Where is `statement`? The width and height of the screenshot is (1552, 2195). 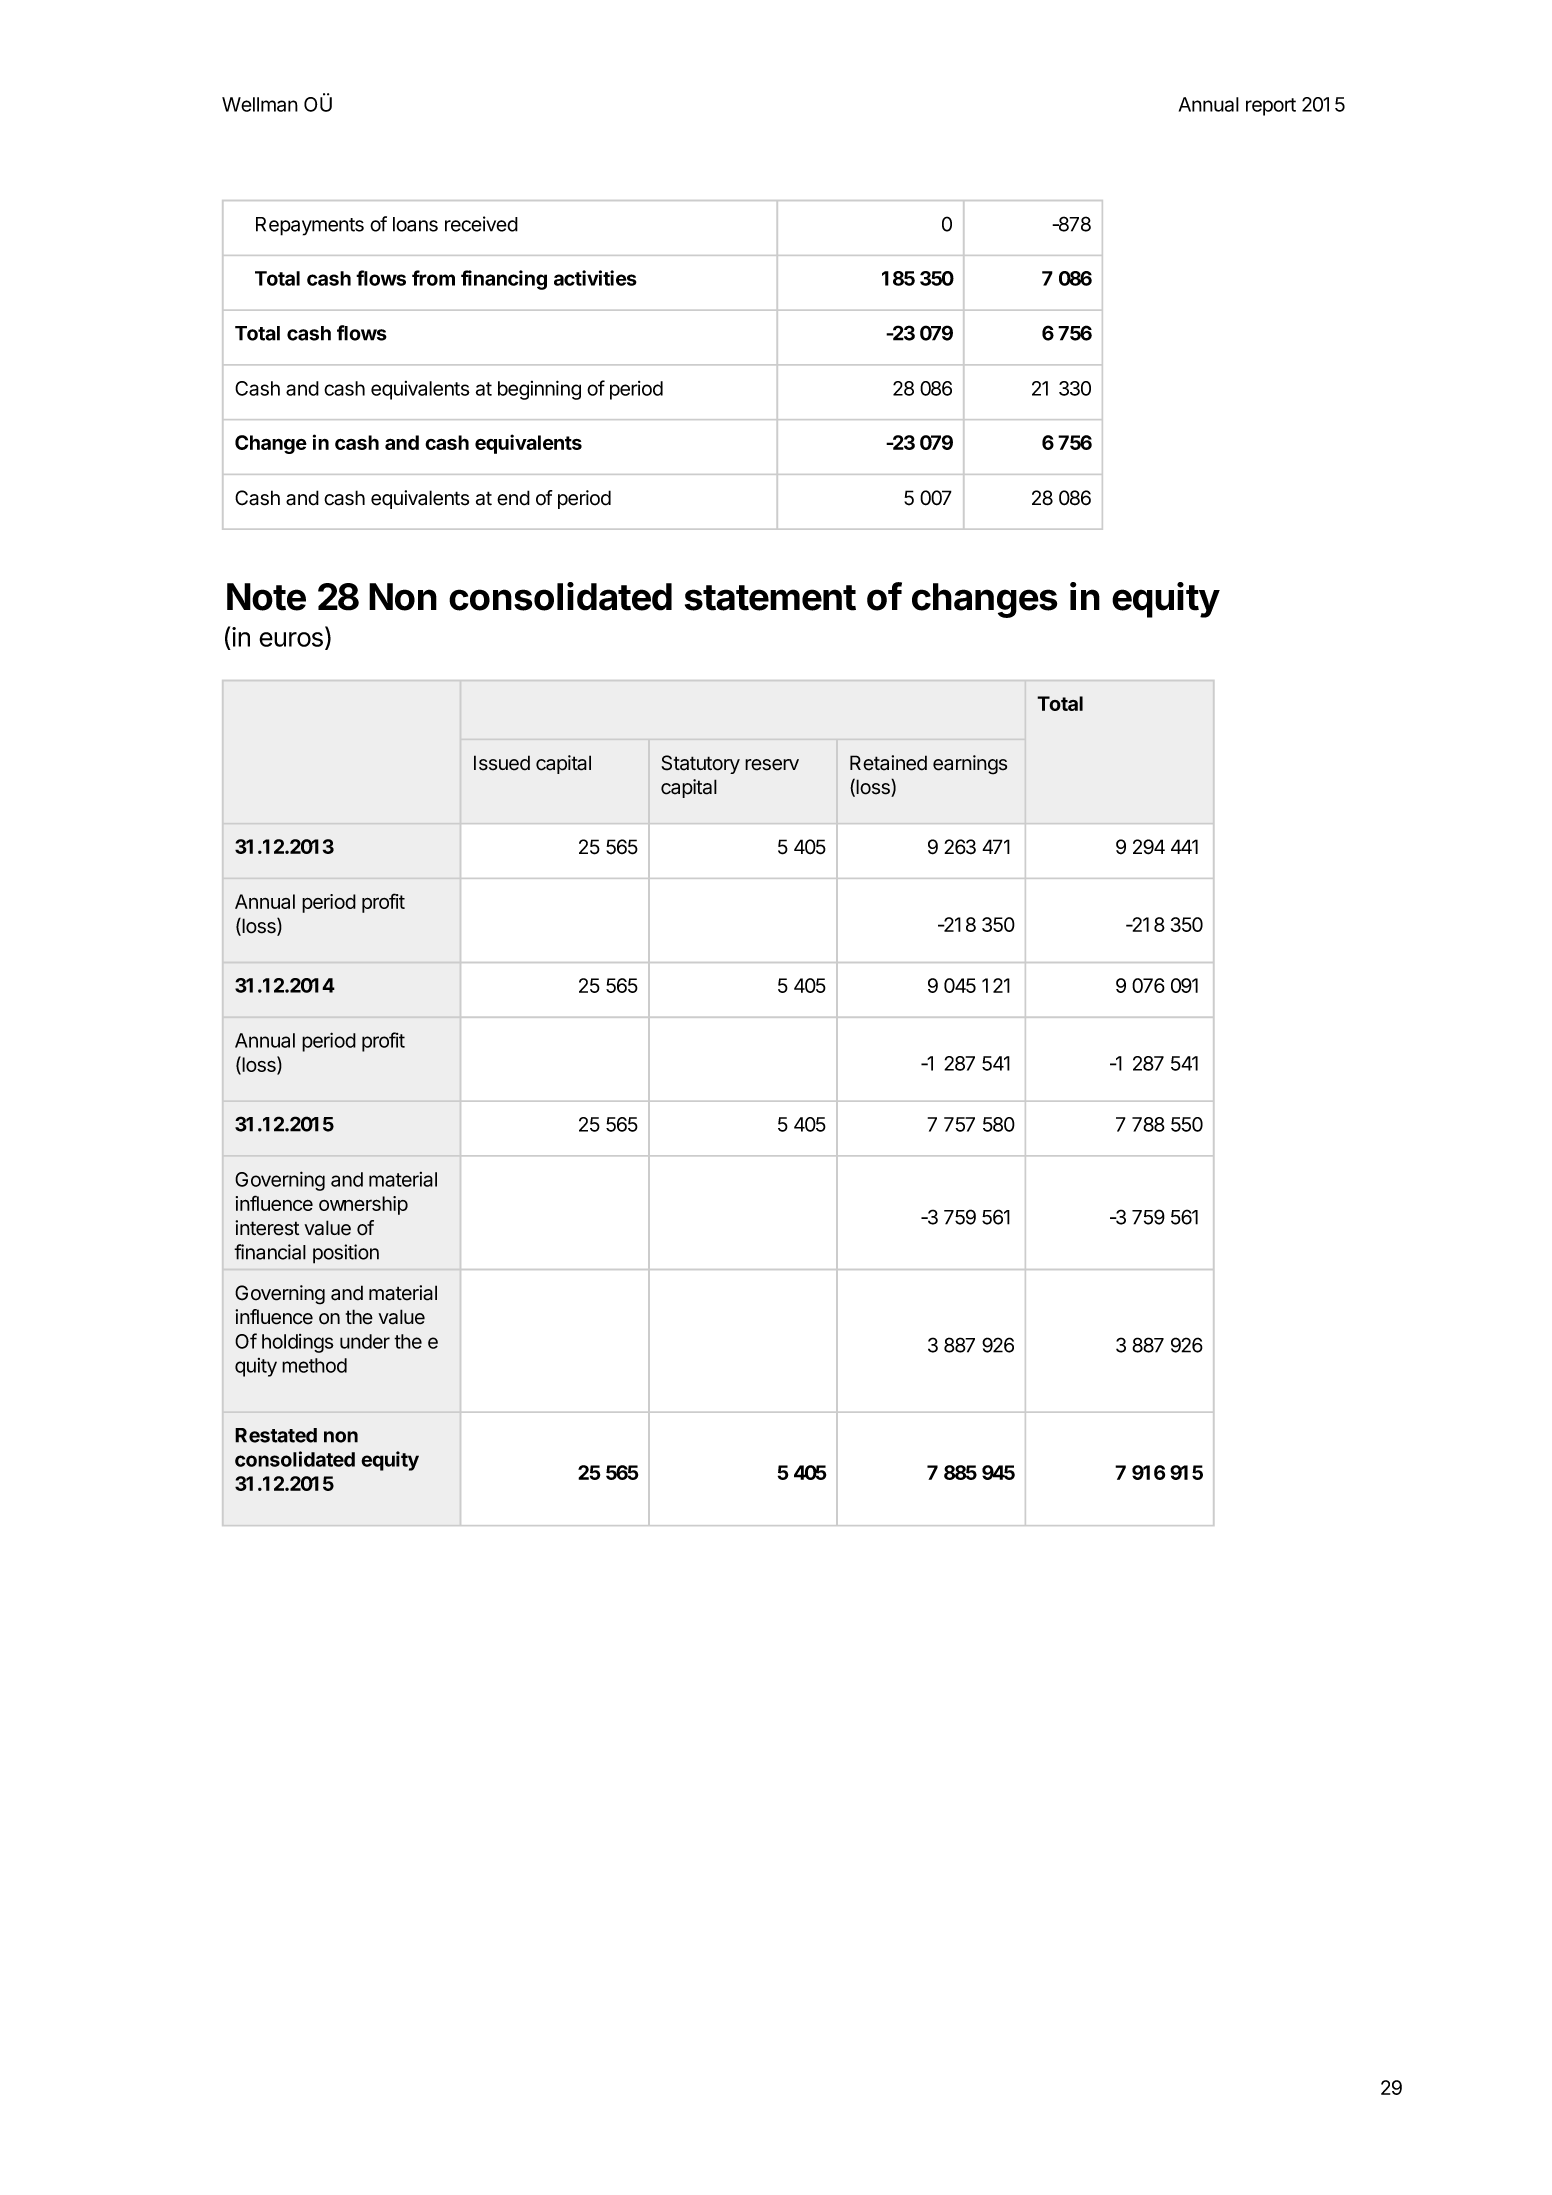 statement is located at coordinates (770, 598).
